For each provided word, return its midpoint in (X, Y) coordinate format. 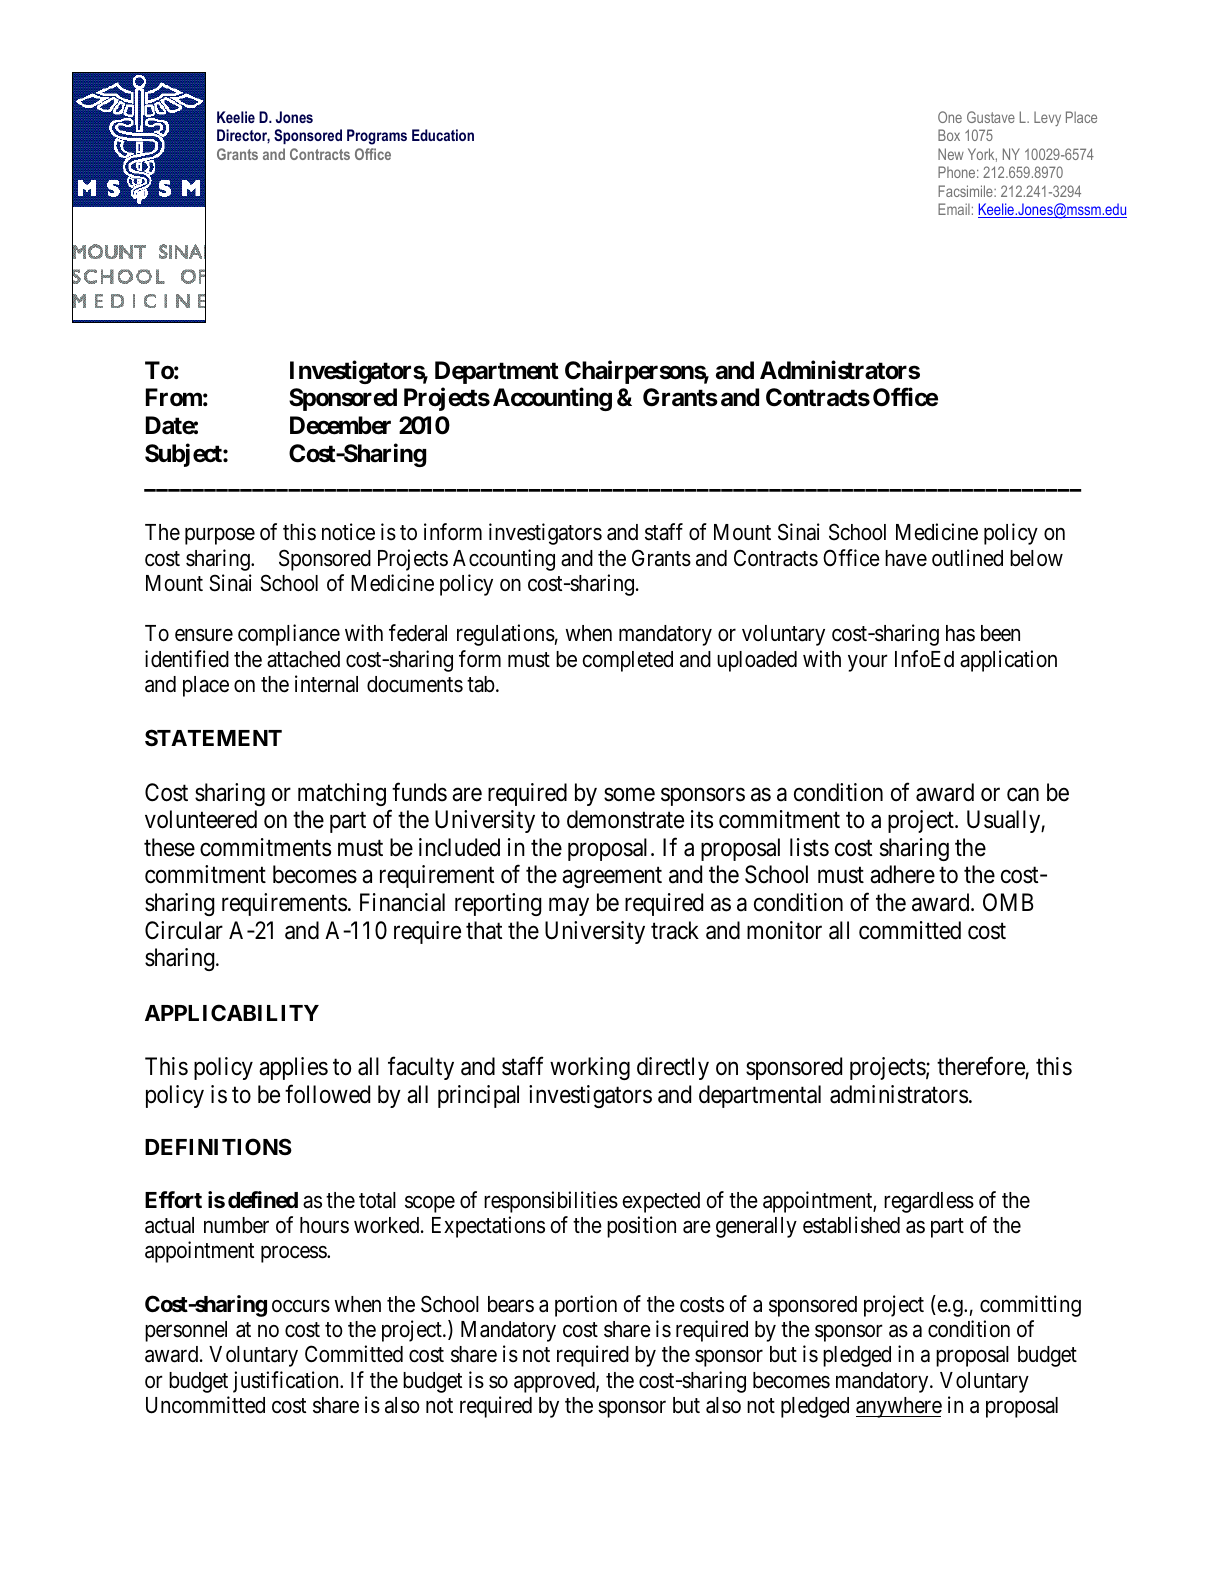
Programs (377, 137)
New (951, 154)
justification (287, 1382)
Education (443, 135)
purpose (220, 536)
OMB (1008, 902)
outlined (967, 558)
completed (628, 661)
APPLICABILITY (232, 1012)
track (675, 930)
